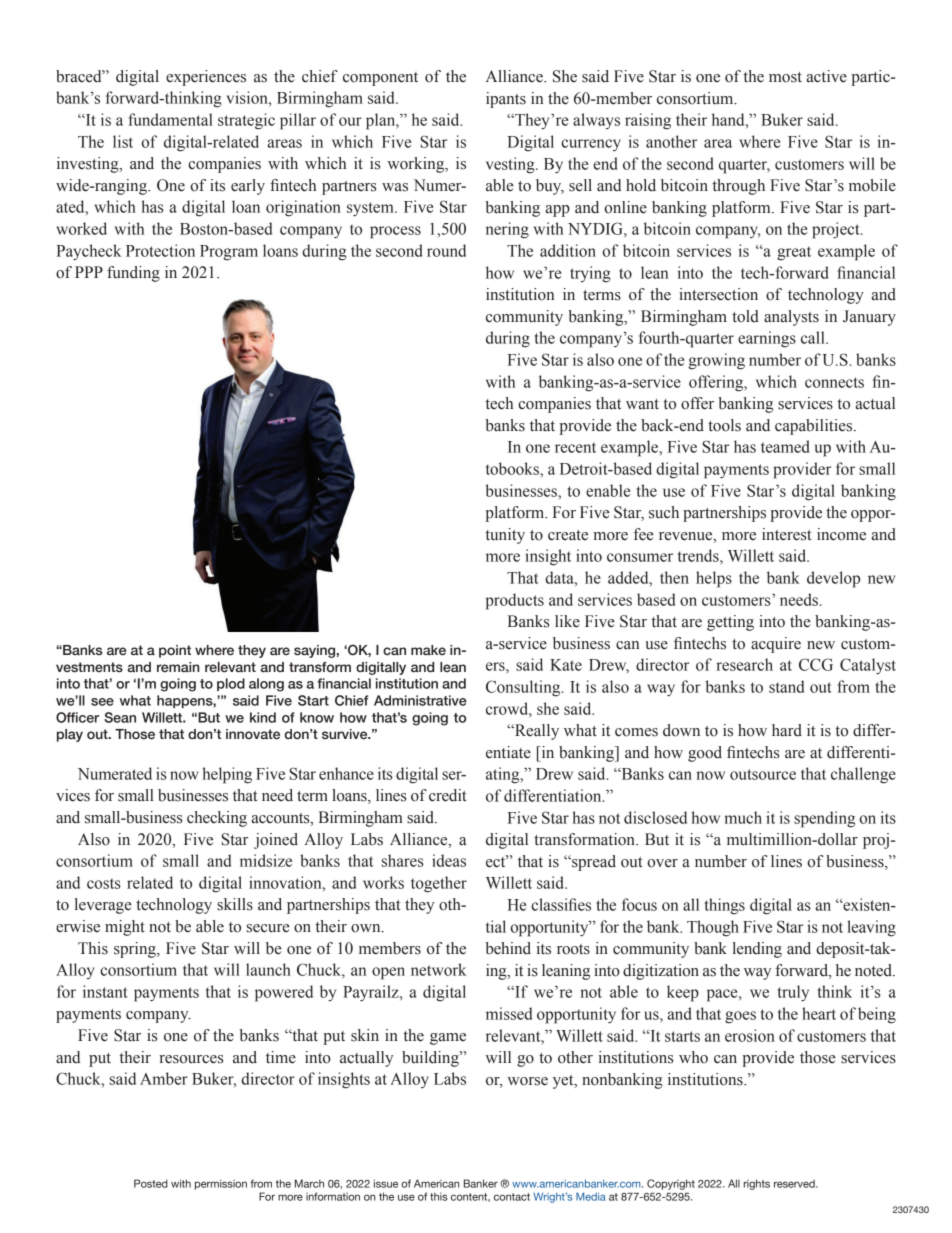  Describe the element at coordinates (776, 645) in the screenshot. I see `acquire` at that location.
